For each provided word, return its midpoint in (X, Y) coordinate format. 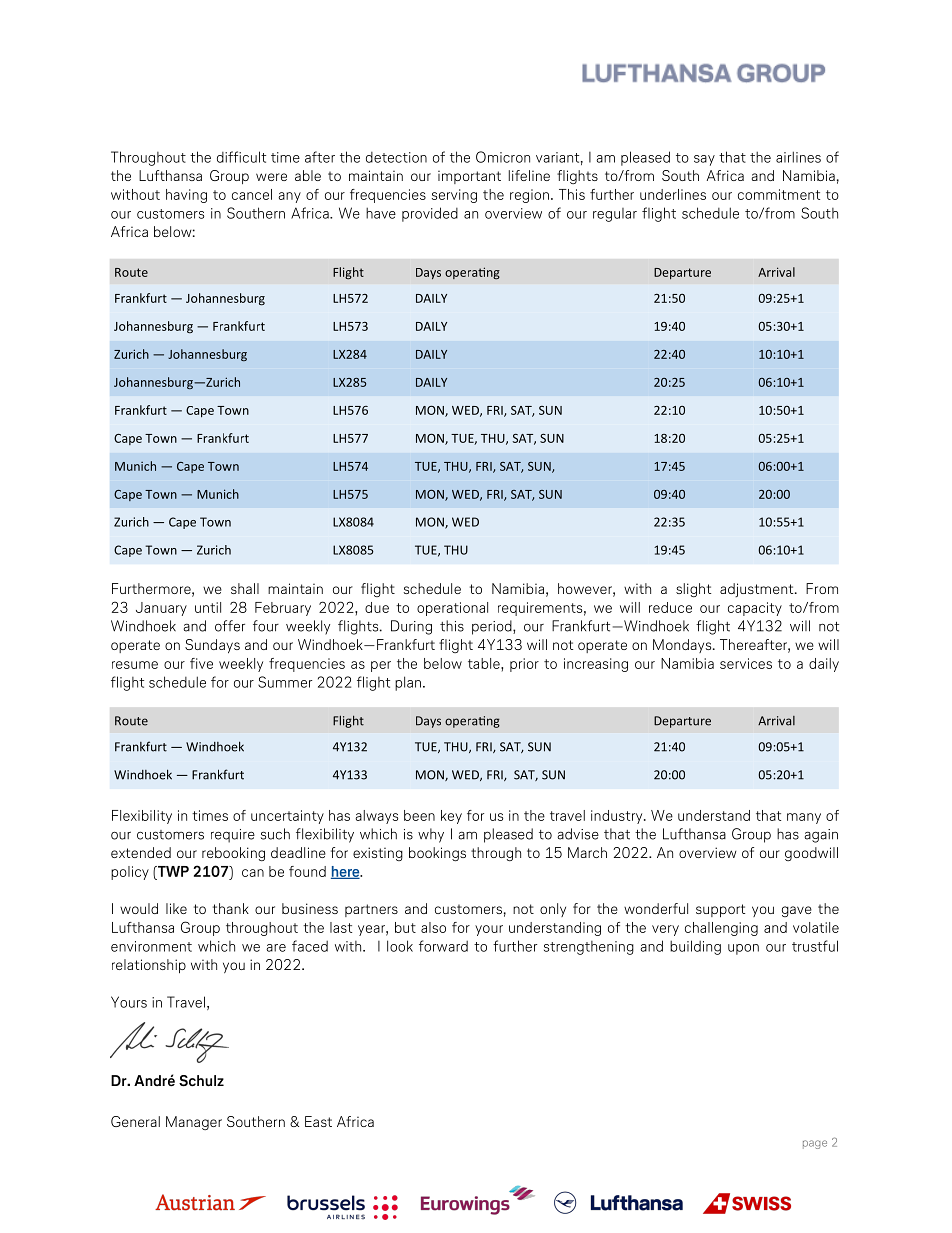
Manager (194, 1123)
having (186, 196)
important (469, 177)
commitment (779, 194)
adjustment (758, 590)
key (451, 817)
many (804, 818)
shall (245, 588)
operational (452, 609)
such (275, 834)
